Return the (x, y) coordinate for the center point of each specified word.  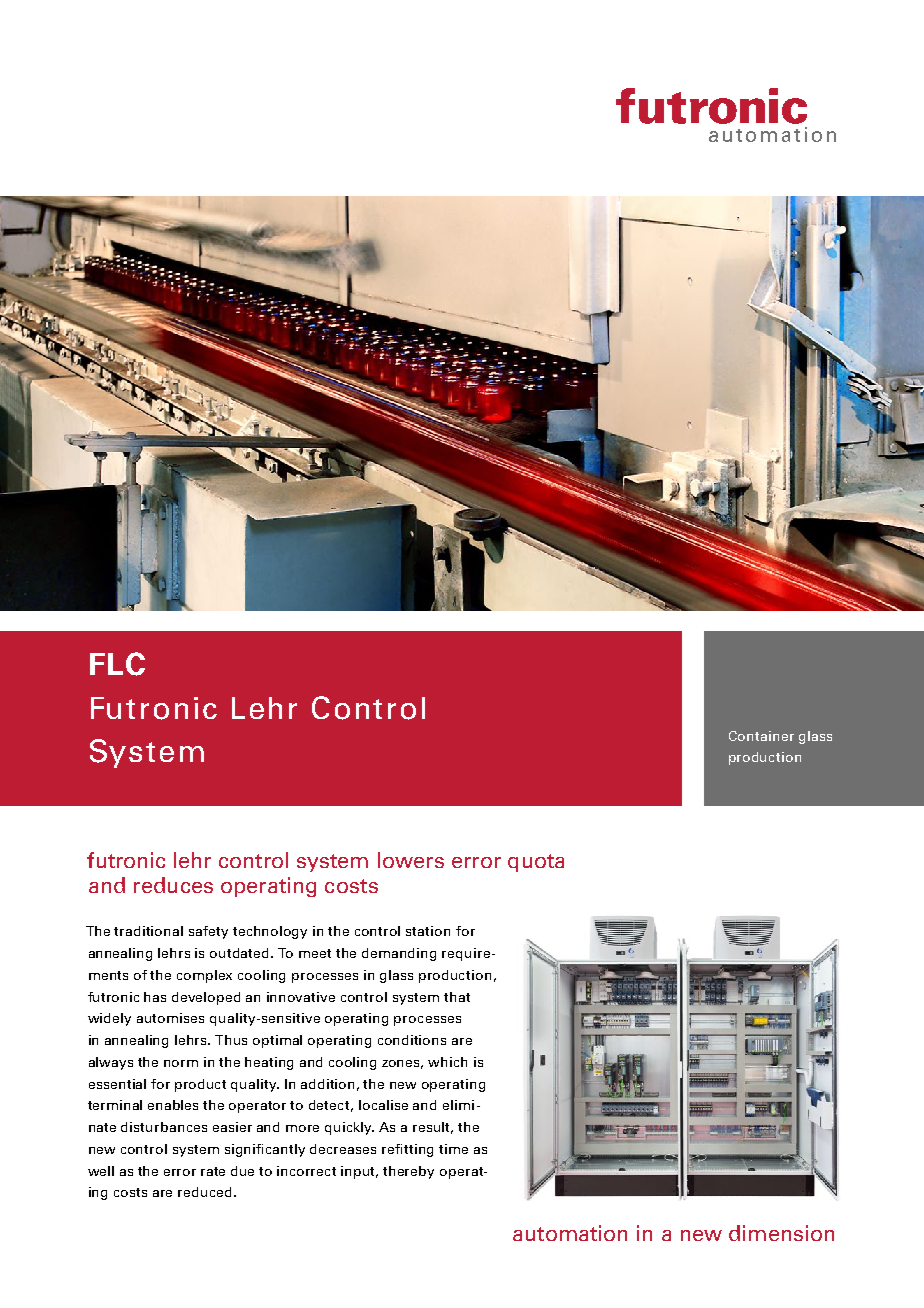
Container (761, 736)
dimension (781, 1233)
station (428, 931)
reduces (173, 885)
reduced (204, 1192)
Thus (231, 1040)
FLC (117, 664)
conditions (412, 1040)
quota (536, 863)
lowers (411, 860)
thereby (408, 1172)
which (447, 1062)
